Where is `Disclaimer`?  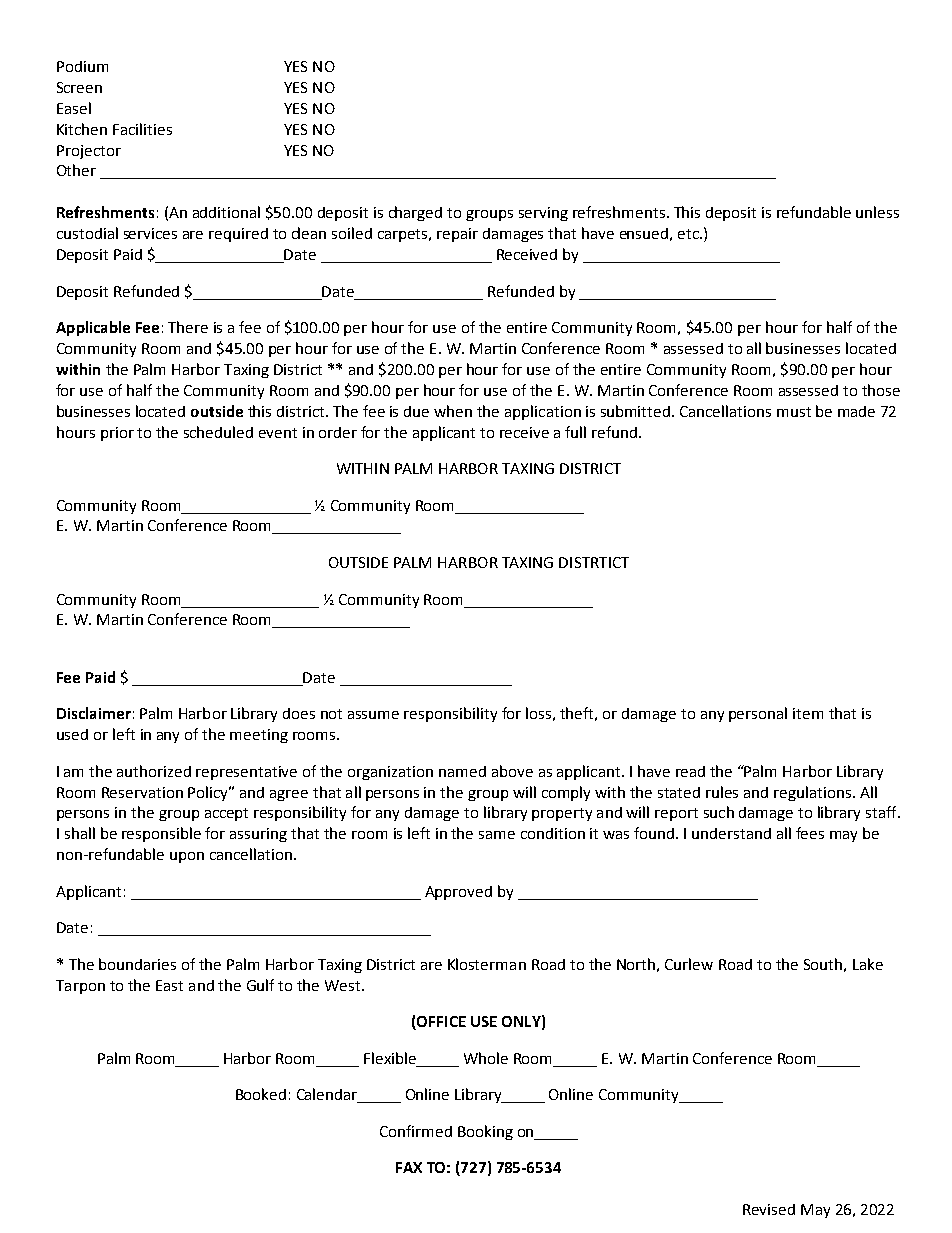
Disclaimer is located at coordinates (94, 713).
